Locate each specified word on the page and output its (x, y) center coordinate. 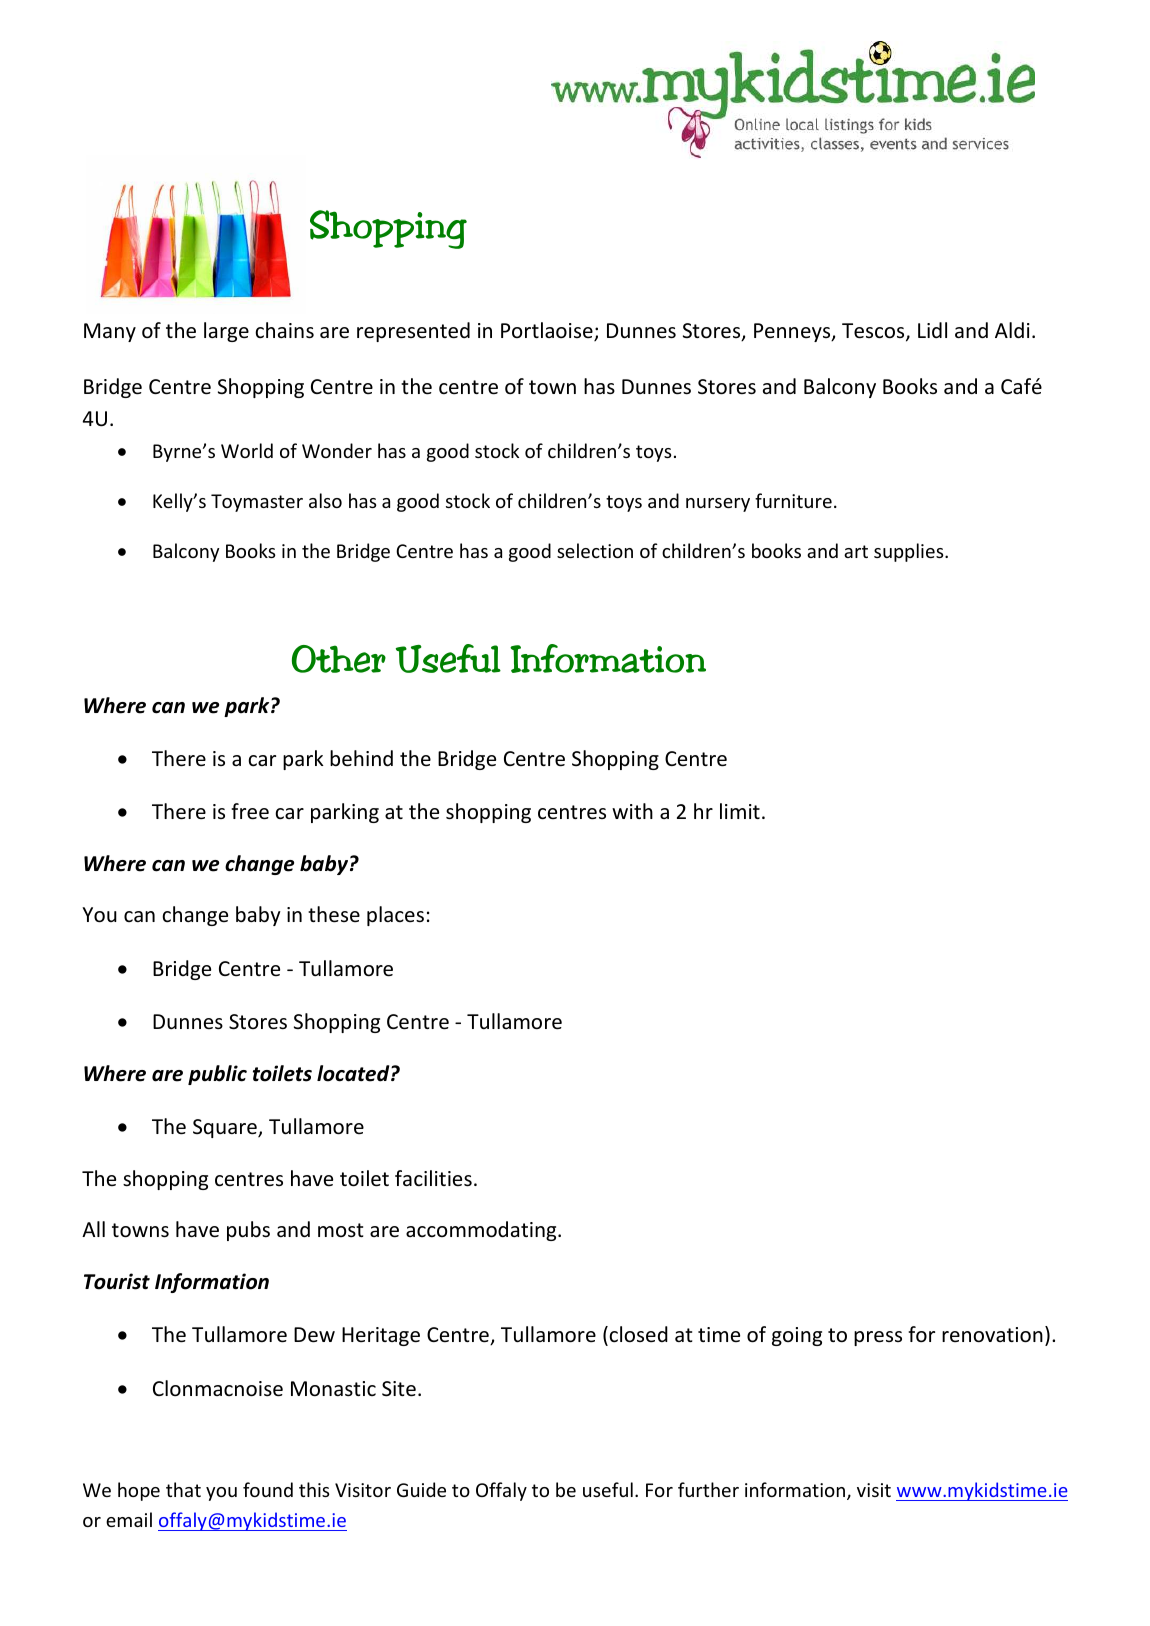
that (183, 1489)
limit (740, 811)
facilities (433, 1178)
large (226, 332)
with (632, 811)
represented (413, 332)
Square (226, 1128)
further (708, 1489)
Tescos (874, 332)
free (250, 811)
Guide (421, 1489)
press (878, 1338)
